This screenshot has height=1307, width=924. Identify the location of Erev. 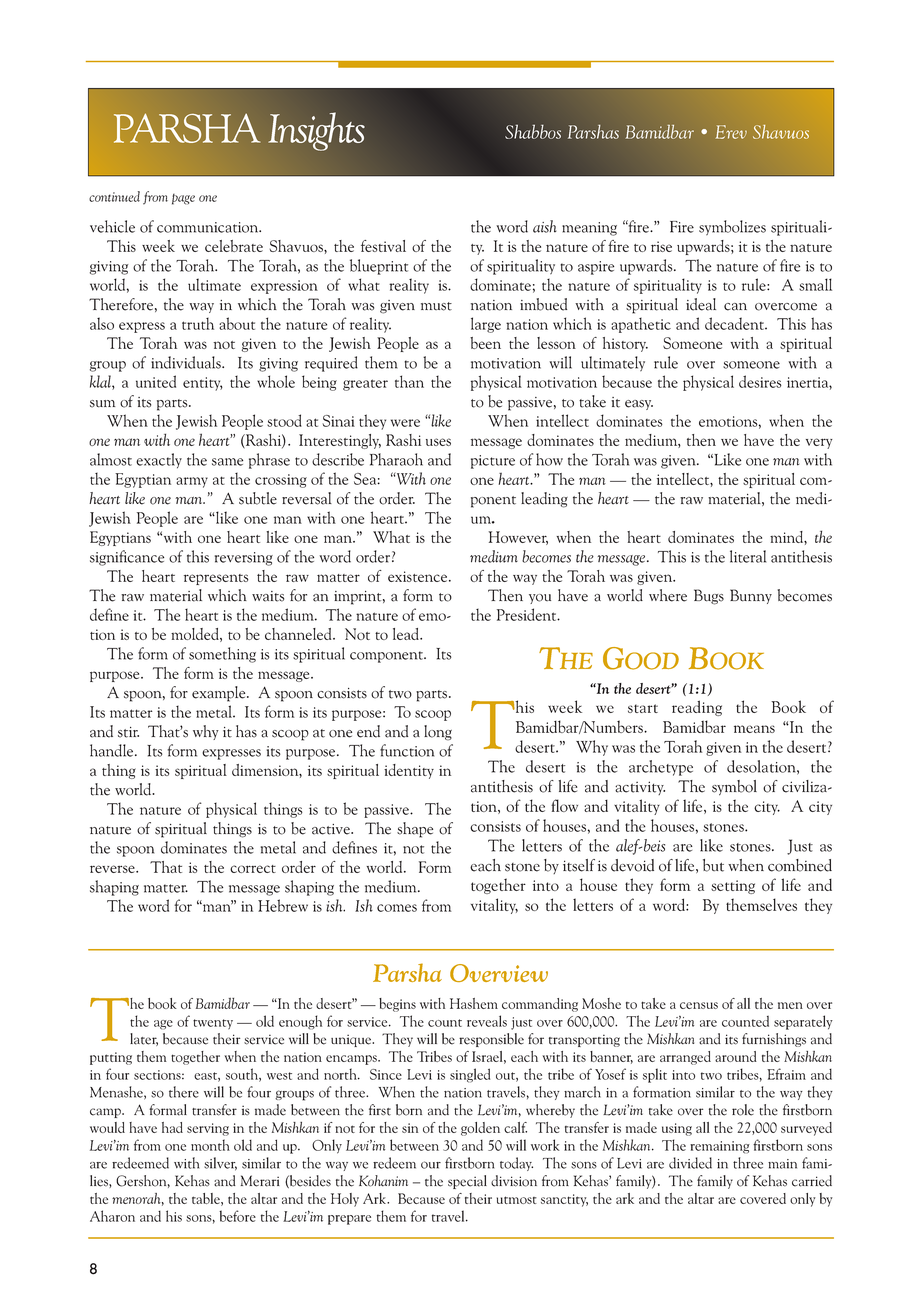
(731, 132).
